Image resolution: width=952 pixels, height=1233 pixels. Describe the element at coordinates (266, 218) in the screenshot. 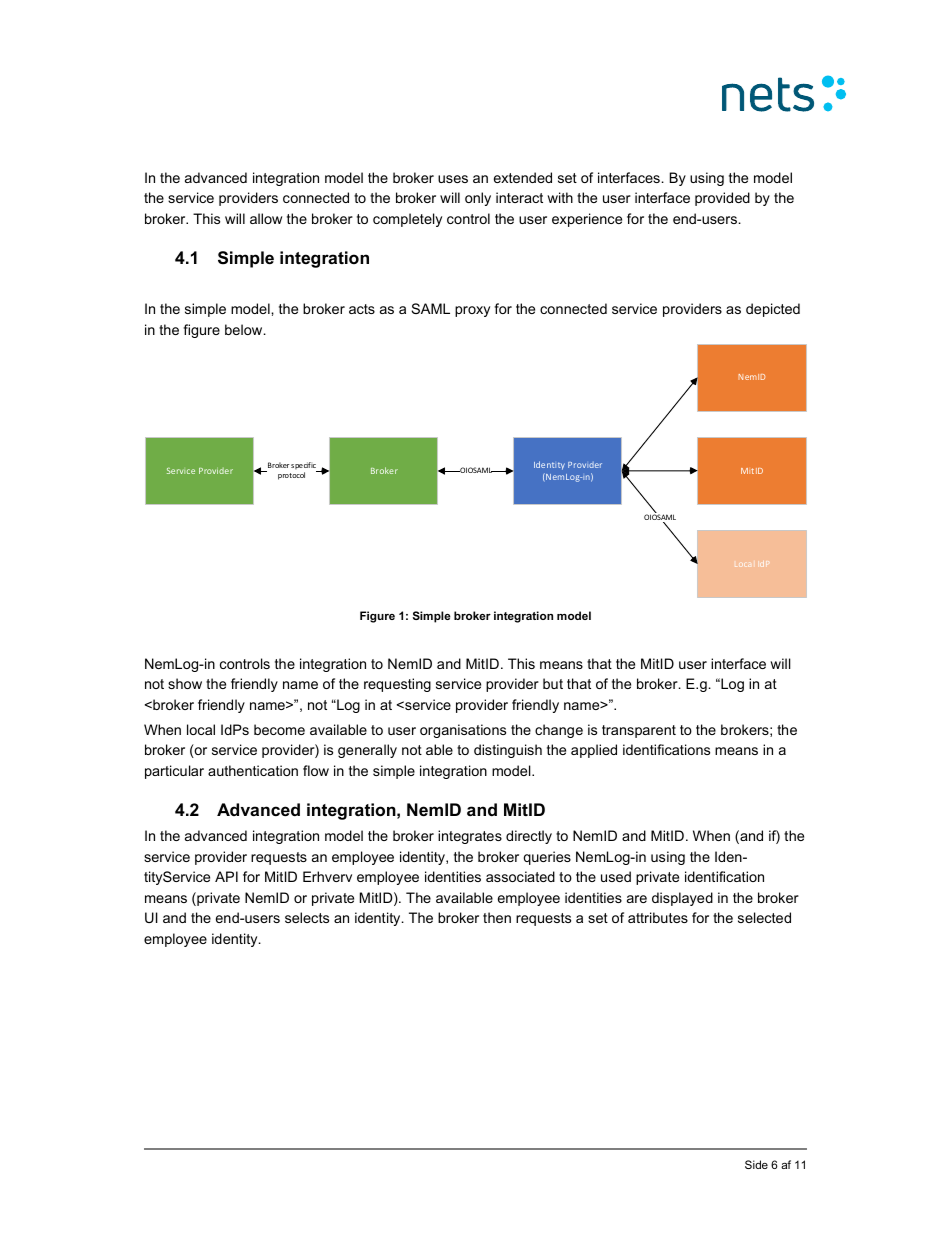

I see `allow` at that location.
